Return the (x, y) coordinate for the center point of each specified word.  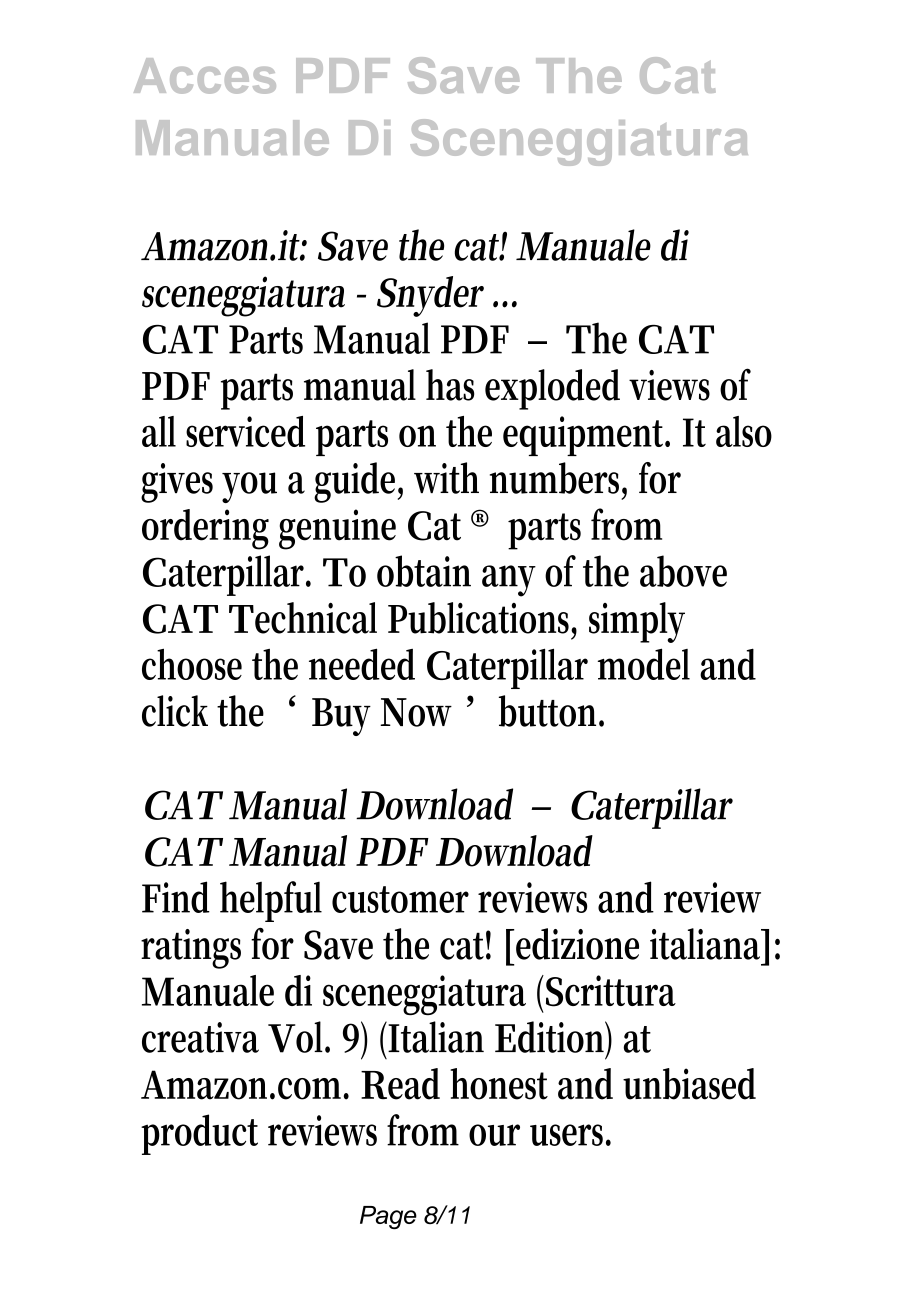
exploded (552, 389)
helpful (271, 901)
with (446, 478)
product (199, 1134)
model (644, 664)
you (249, 487)
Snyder (430, 296)
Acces (205, 76)
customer (400, 899)
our (494, 1135)
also (744, 431)
